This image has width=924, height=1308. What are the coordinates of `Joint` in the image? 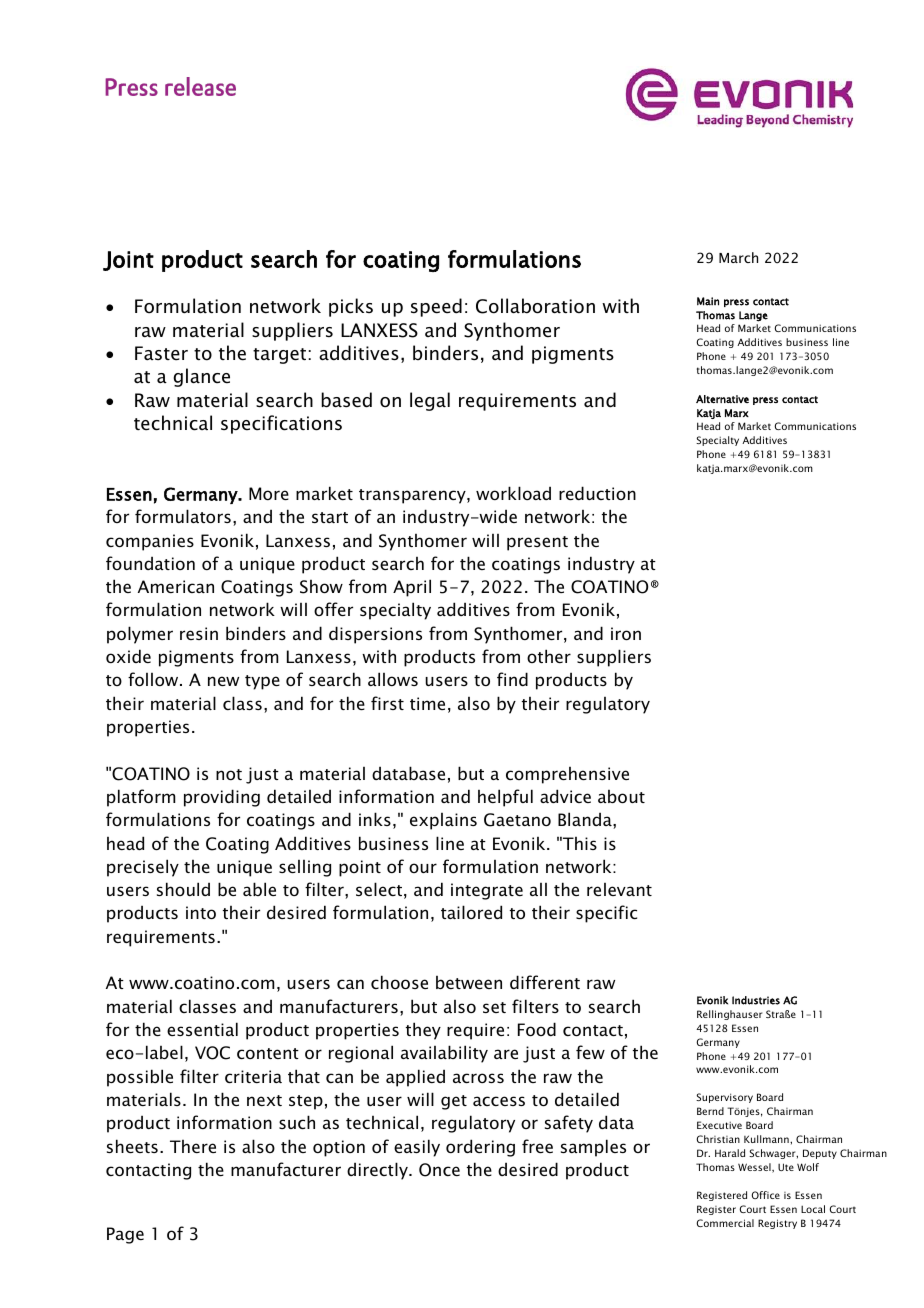 It's located at (128, 261).
